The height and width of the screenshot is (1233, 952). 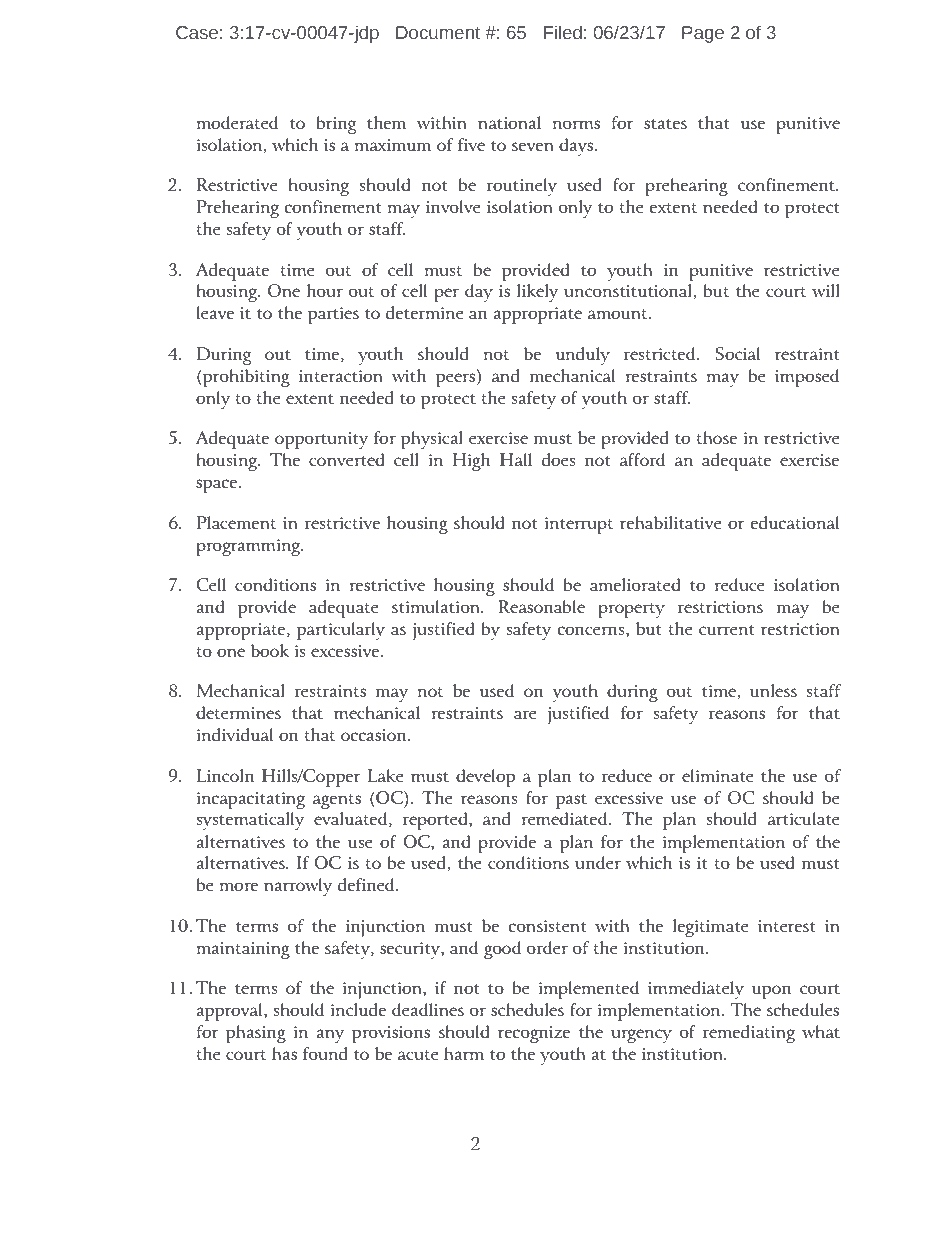 I want to click on individual, so click(x=235, y=734).
